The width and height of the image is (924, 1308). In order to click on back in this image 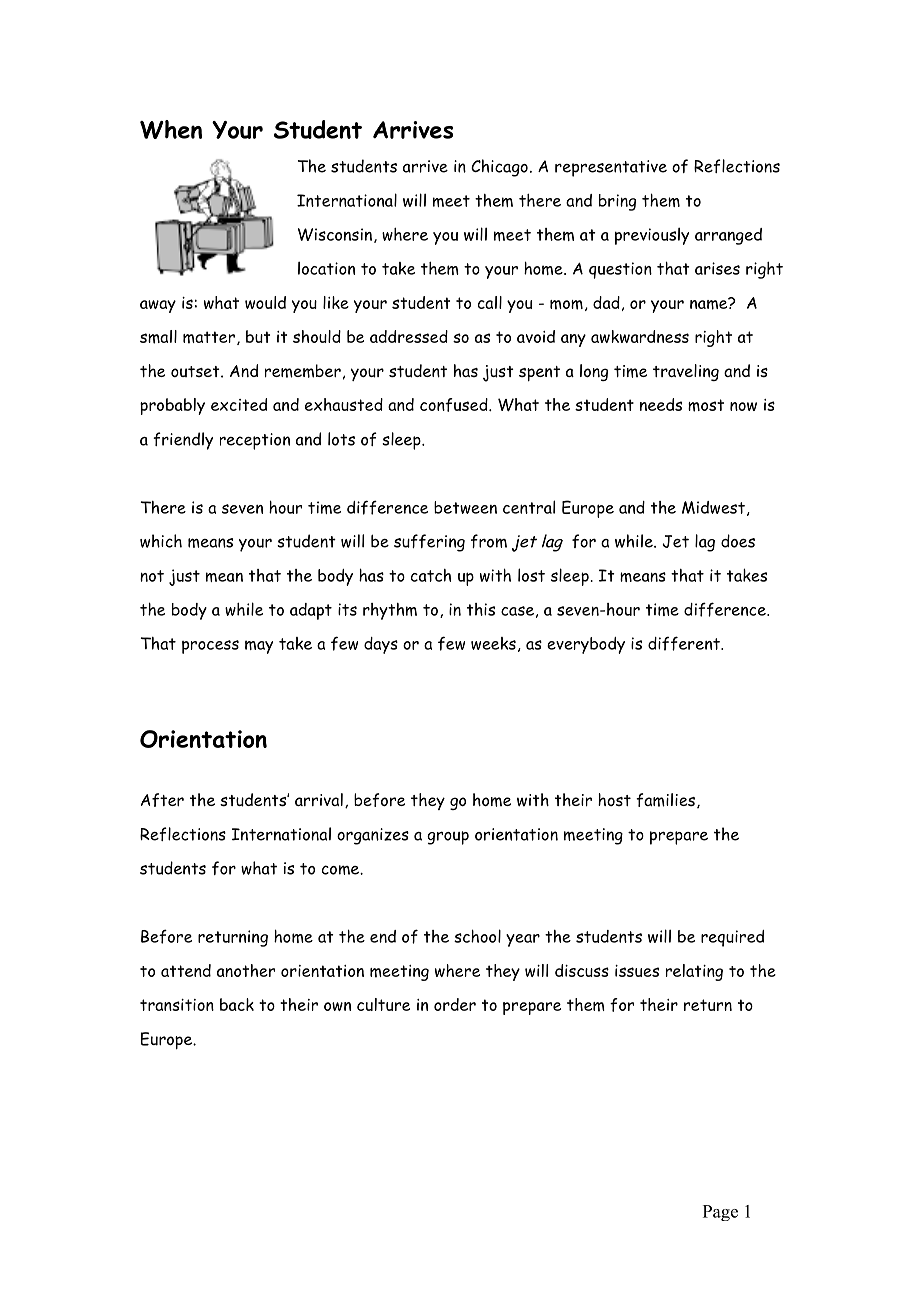, I will do `click(237, 1004)`.
